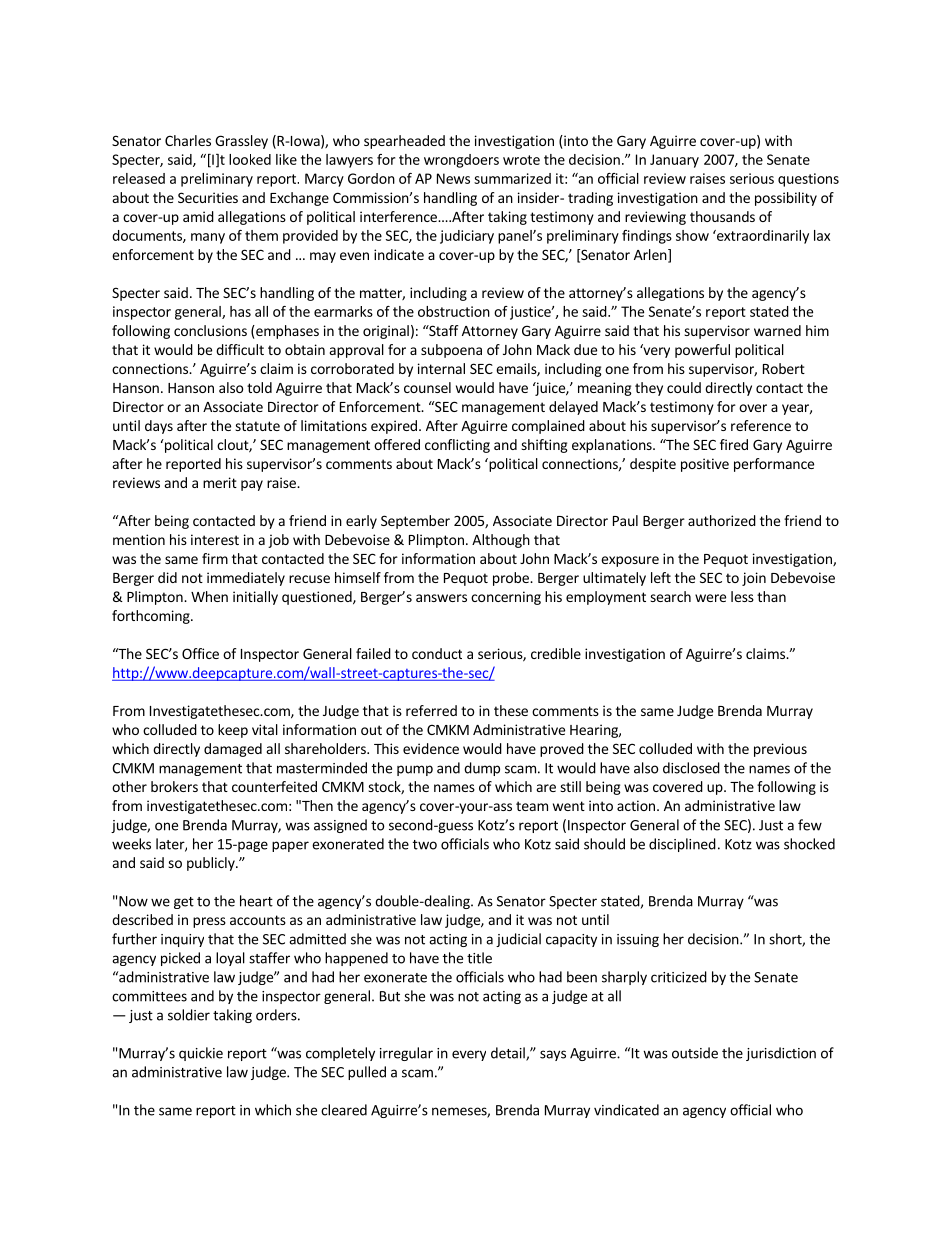  Describe the element at coordinates (250, 159) in the screenshot. I see `looked` at that location.
